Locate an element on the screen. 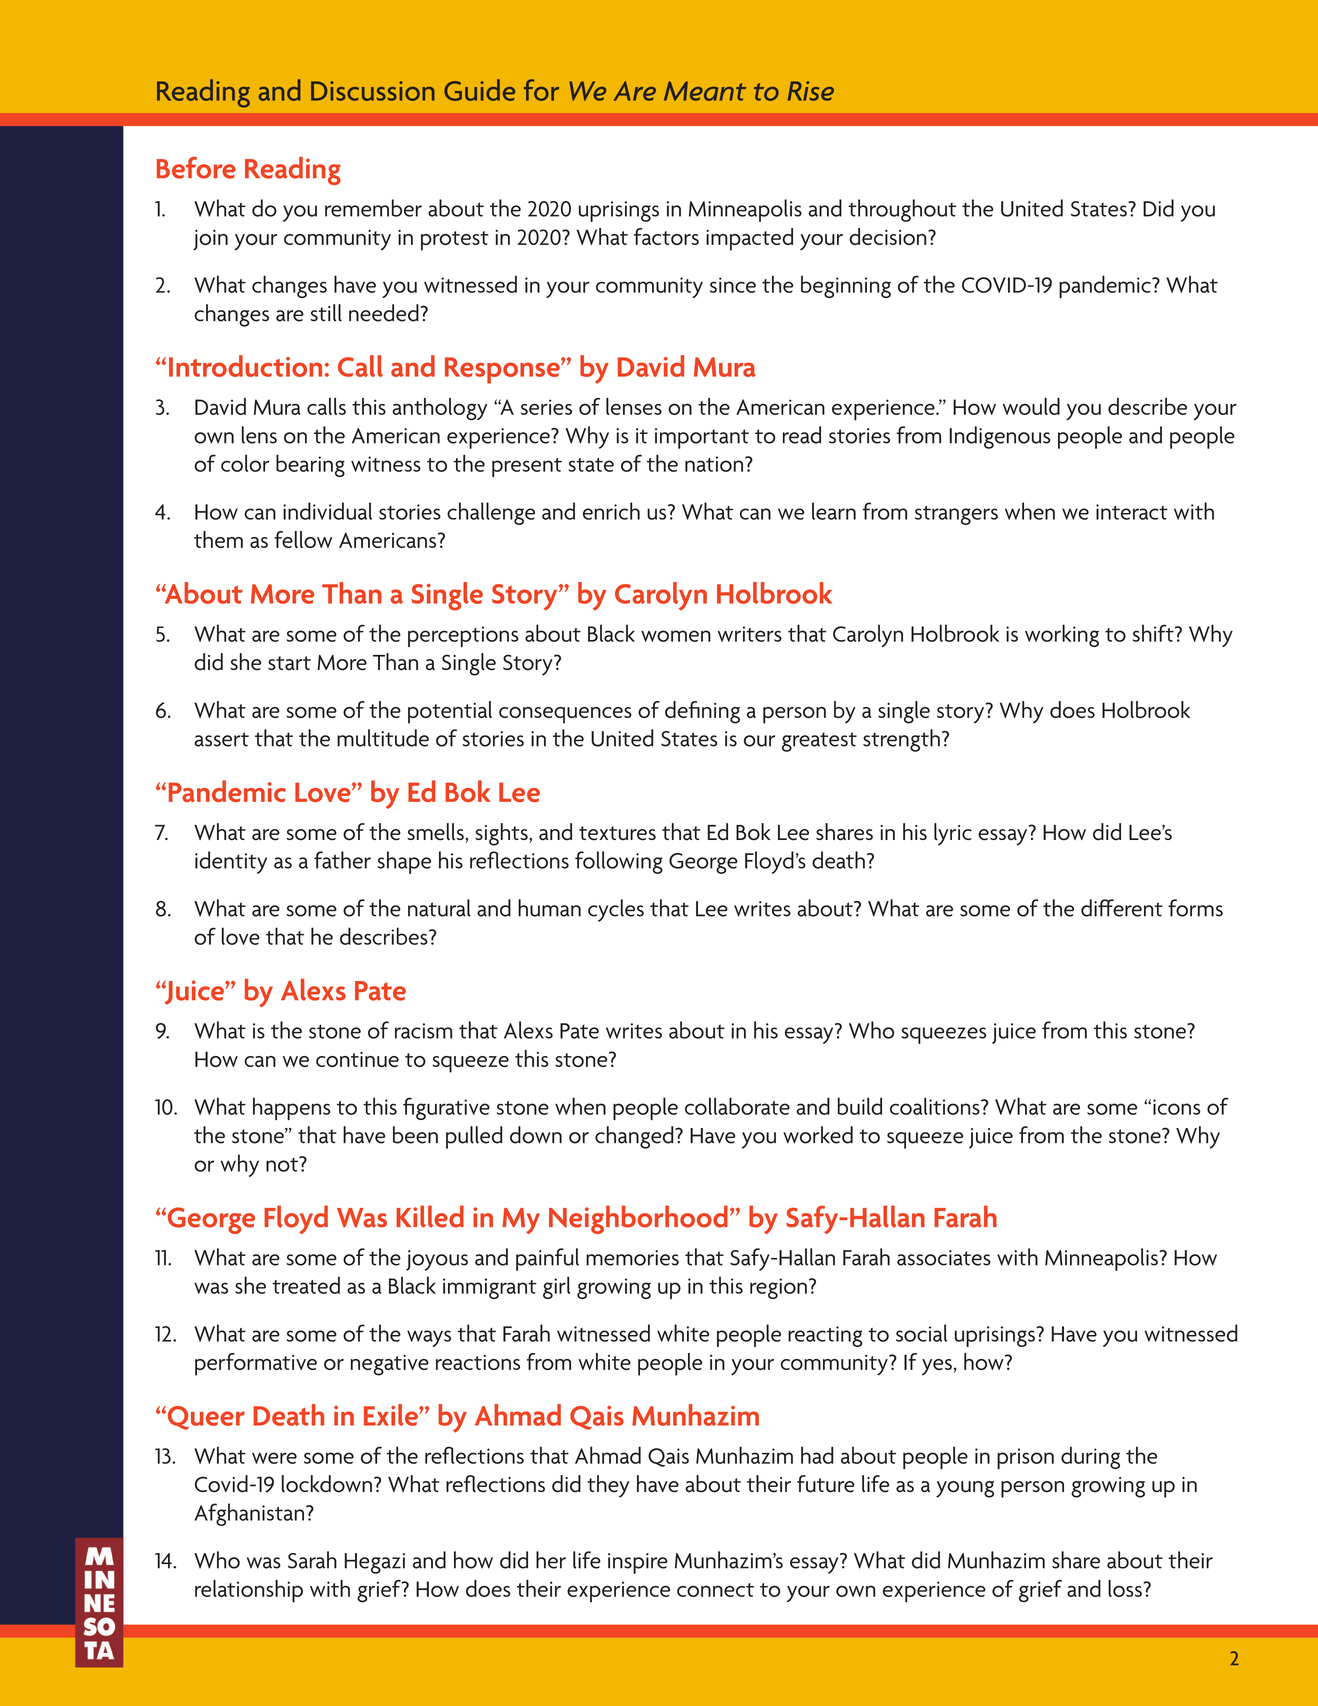 The image size is (1318, 1706). Sarah is located at coordinates (312, 1560).
